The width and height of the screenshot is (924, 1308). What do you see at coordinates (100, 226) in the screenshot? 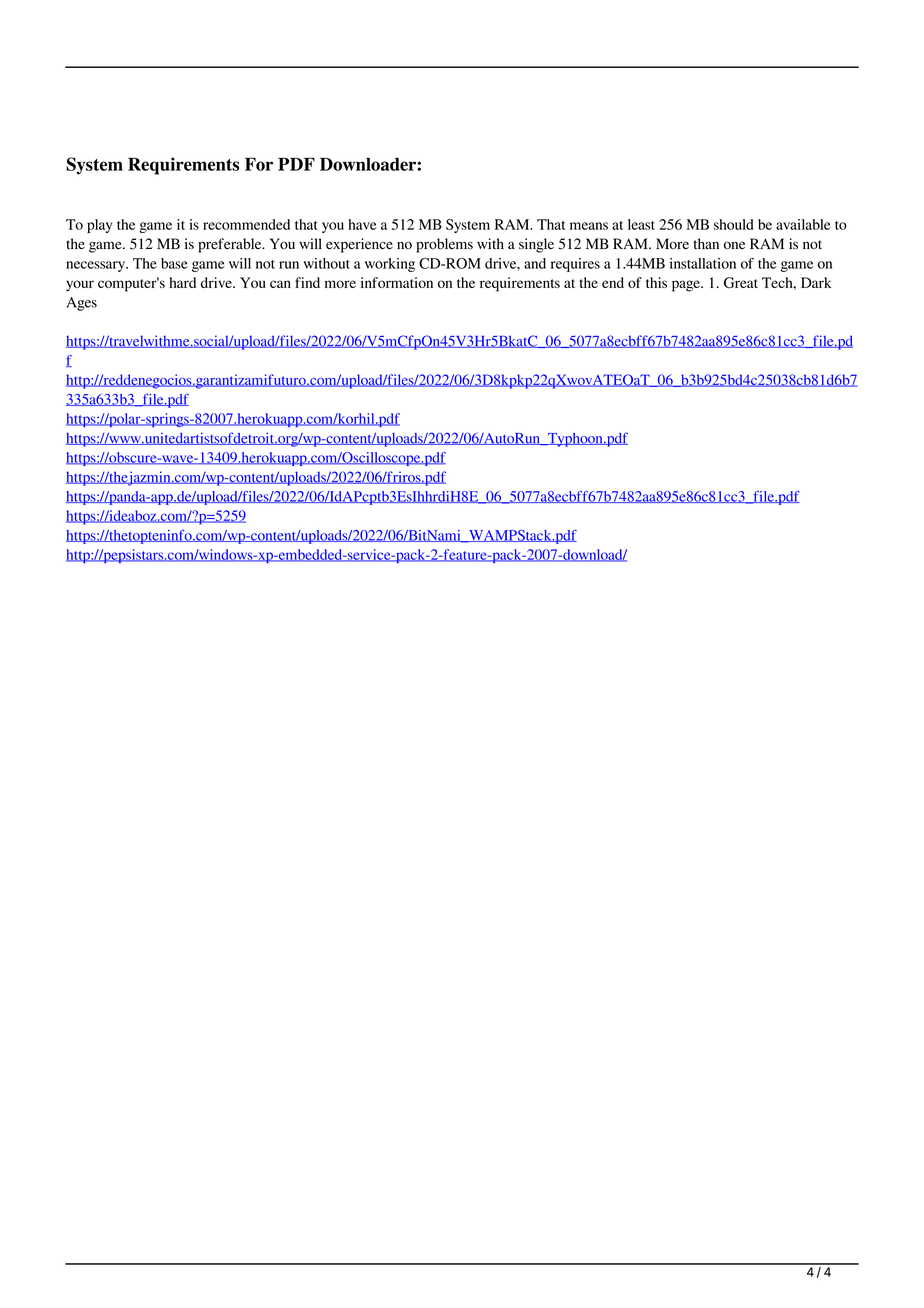
I see `play` at bounding box center [100, 226].
